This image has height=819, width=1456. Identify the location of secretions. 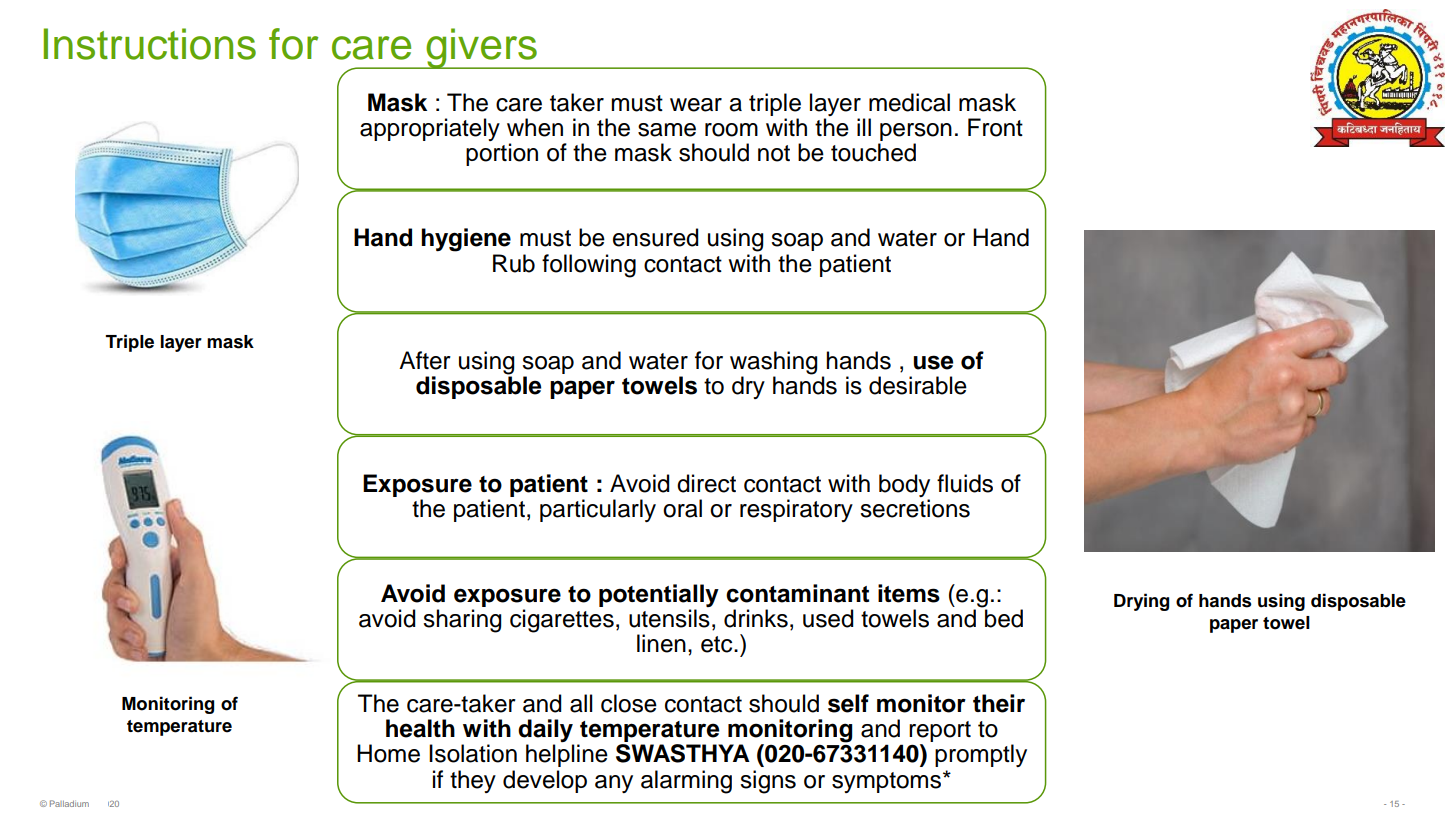
(915, 508).
